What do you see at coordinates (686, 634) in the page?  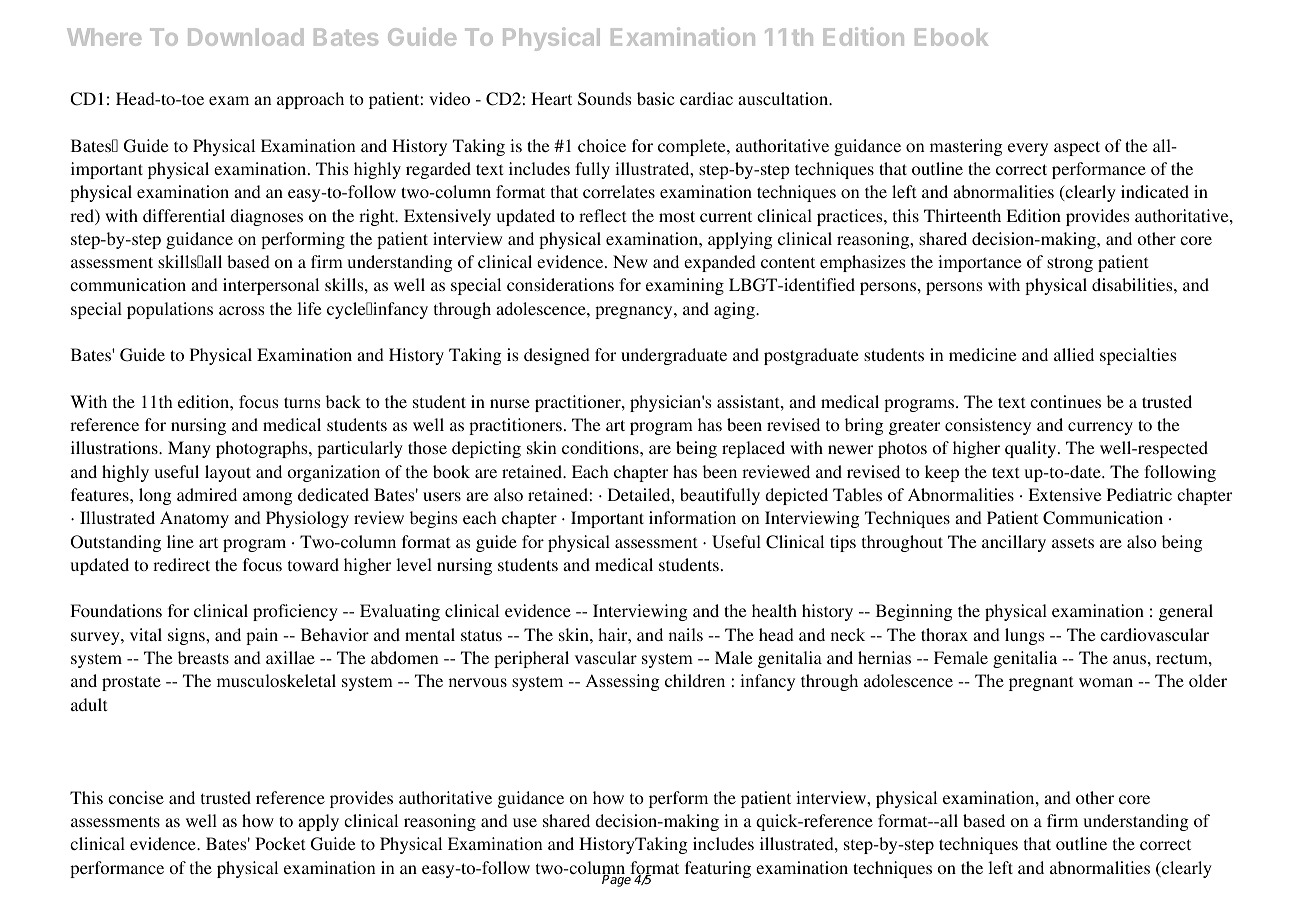 I see `nails` at bounding box center [686, 634].
